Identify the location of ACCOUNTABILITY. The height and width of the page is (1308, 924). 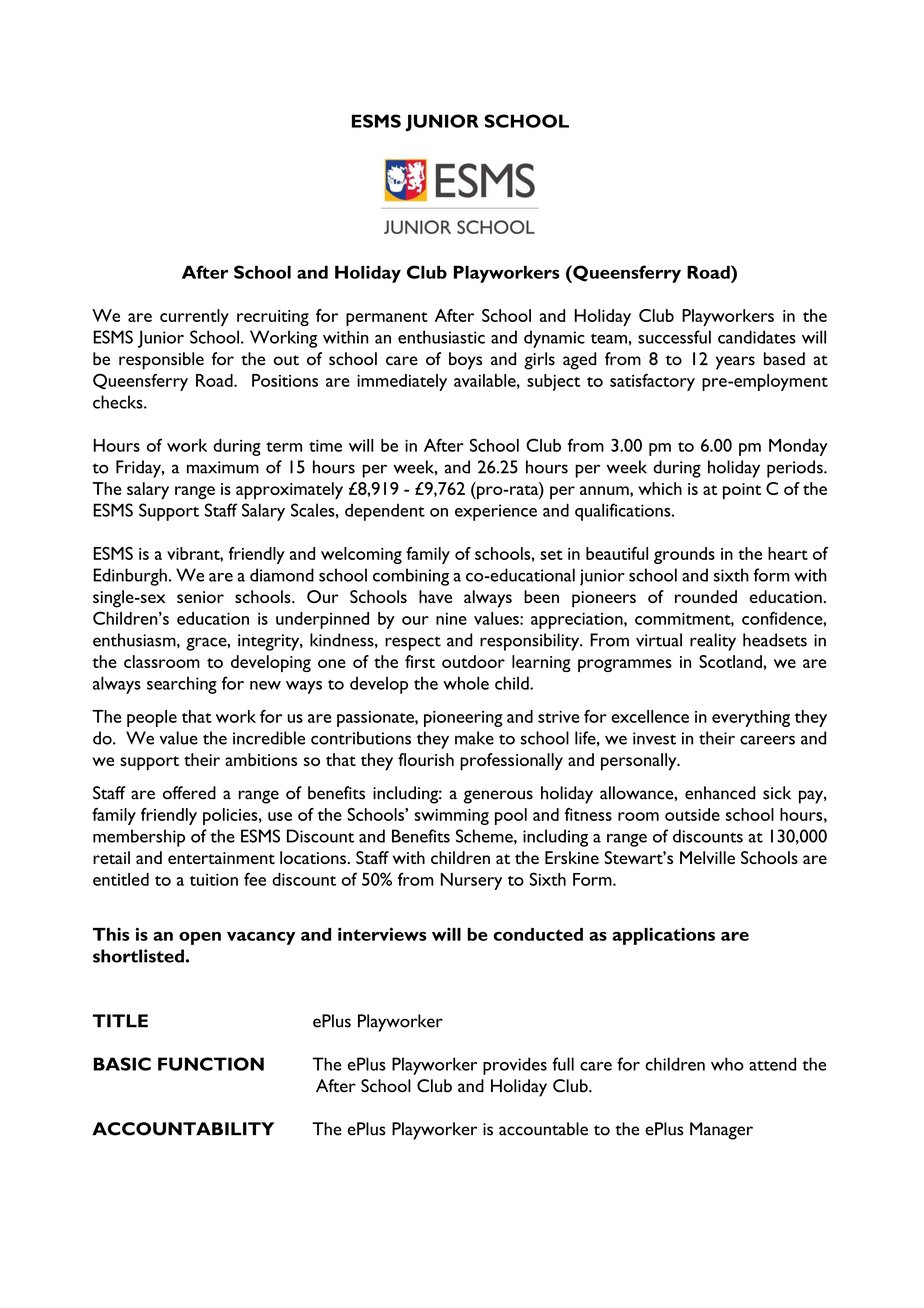
(183, 1129).
